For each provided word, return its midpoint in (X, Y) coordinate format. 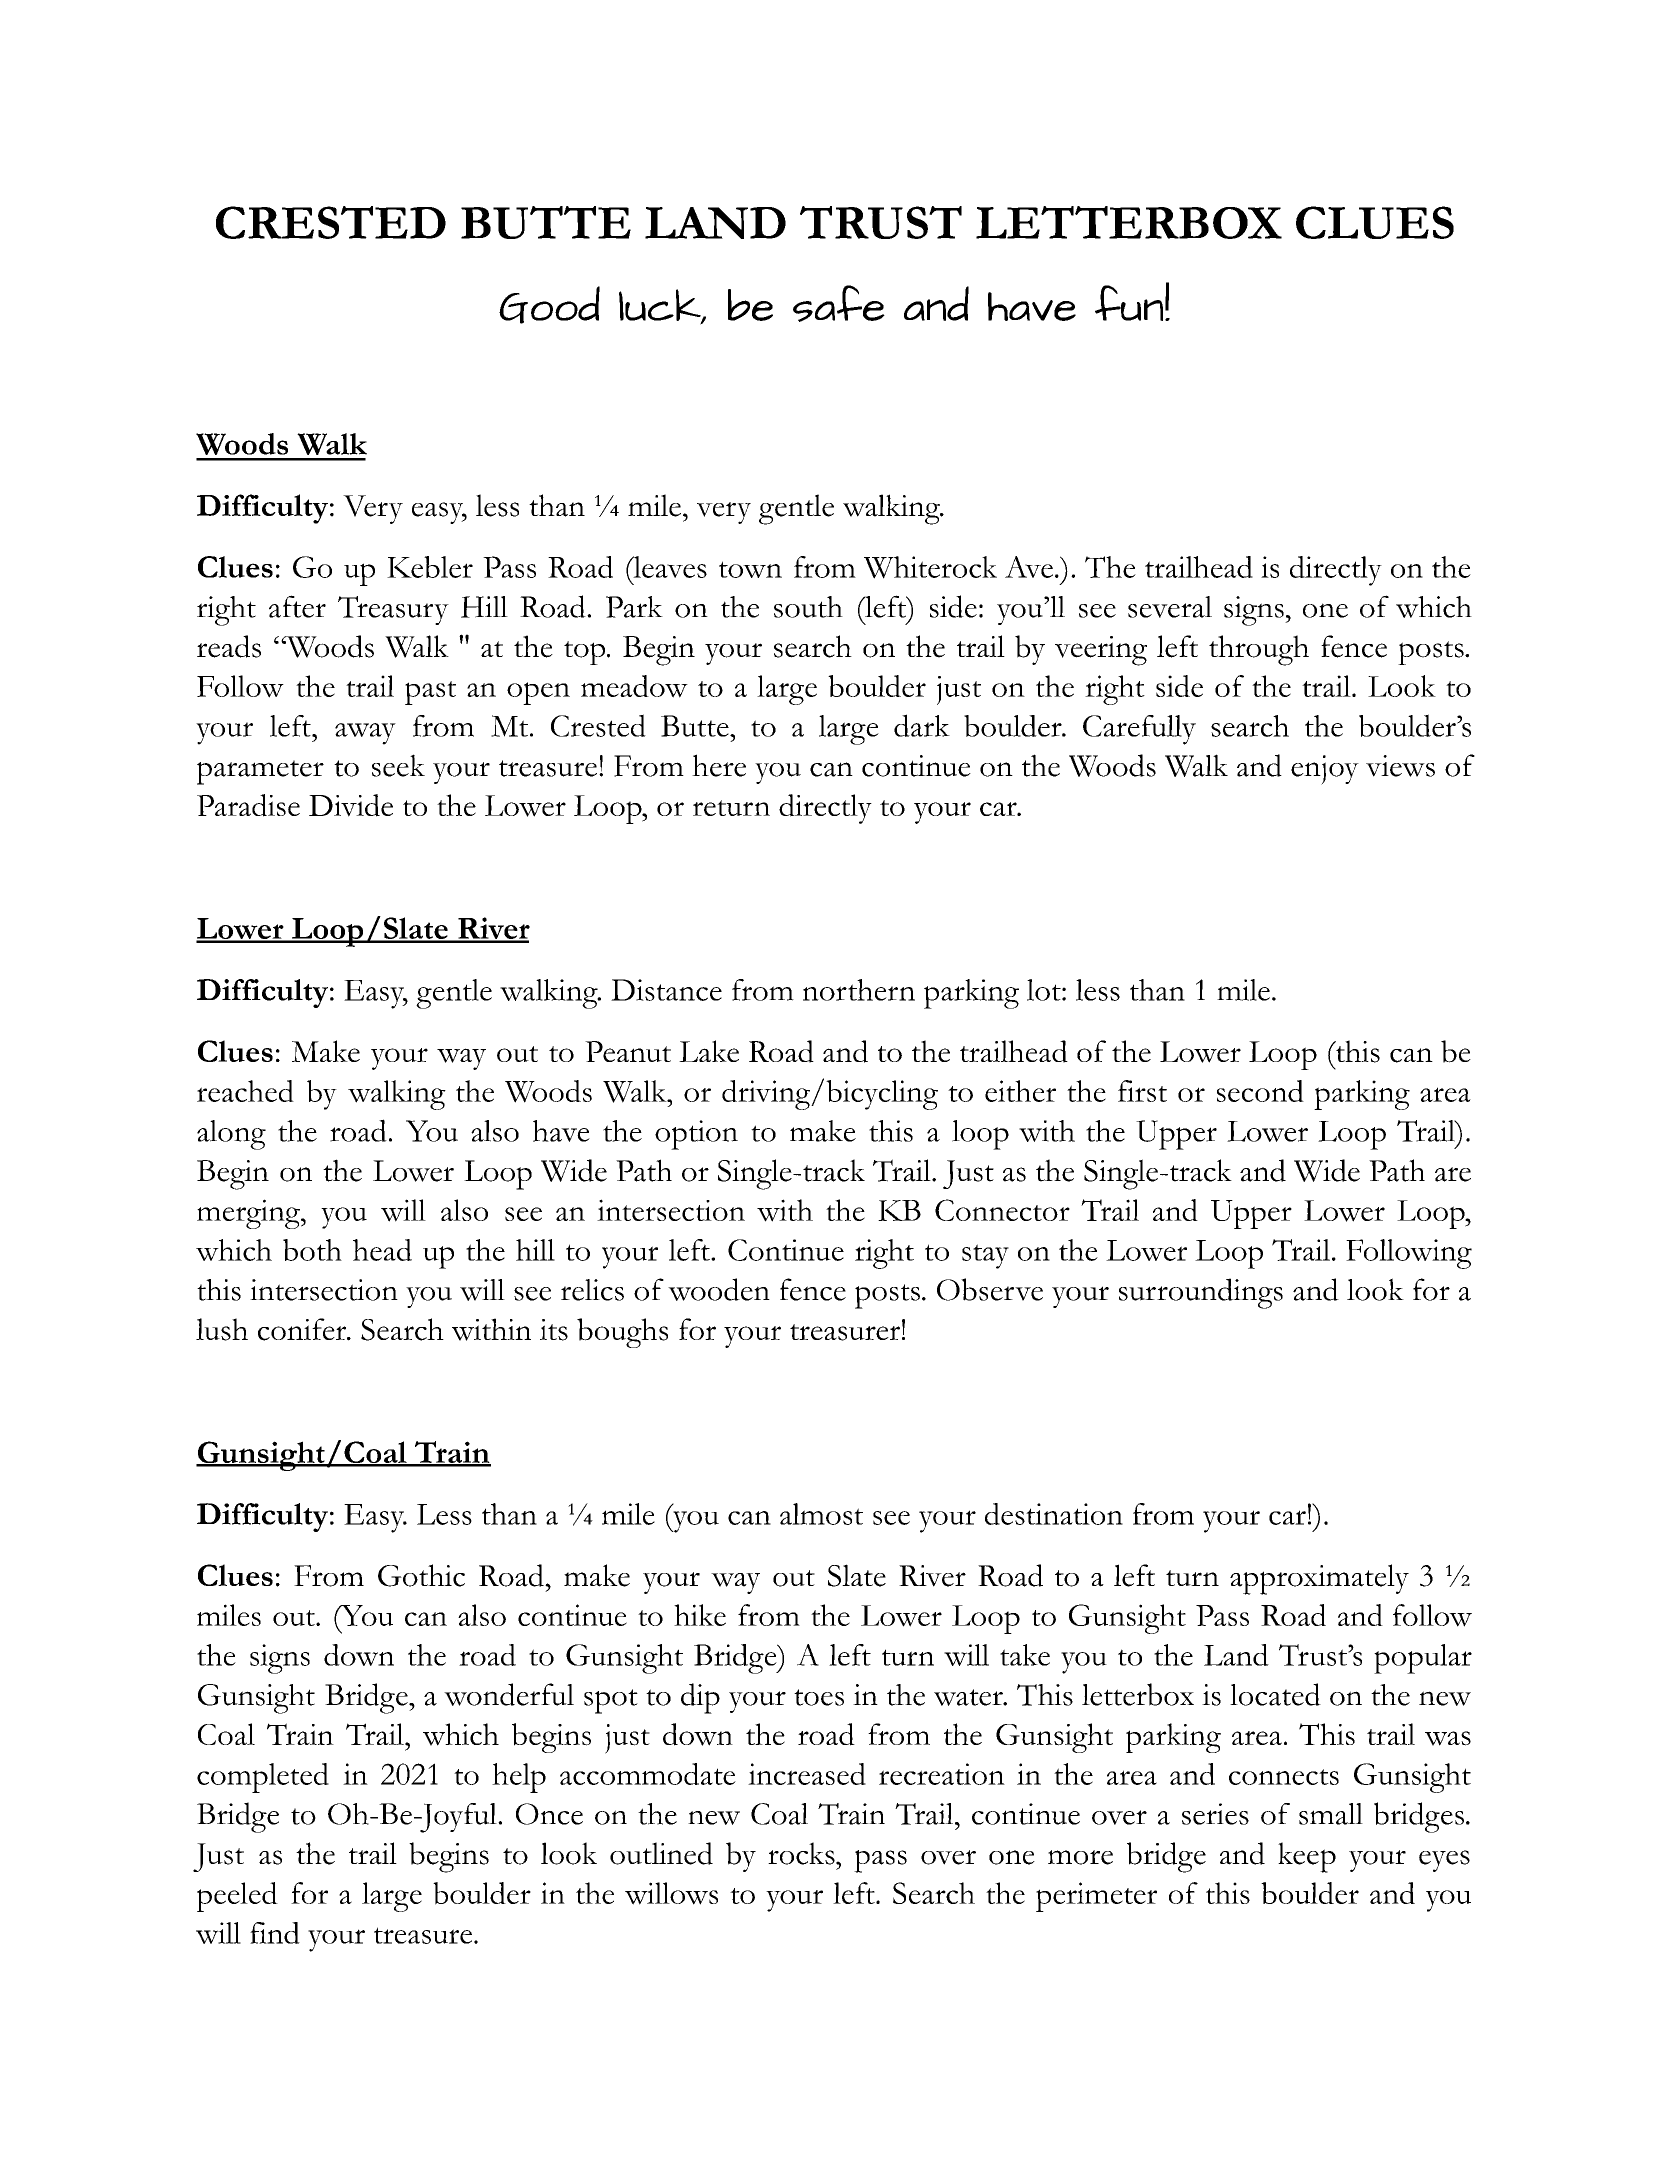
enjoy (1325, 770)
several (1170, 607)
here (719, 765)
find (275, 1933)
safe (839, 303)
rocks (802, 1853)
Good (549, 305)
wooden (719, 1289)
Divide (351, 805)
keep (1307, 1857)
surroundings (1201, 1293)
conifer (303, 1329)
